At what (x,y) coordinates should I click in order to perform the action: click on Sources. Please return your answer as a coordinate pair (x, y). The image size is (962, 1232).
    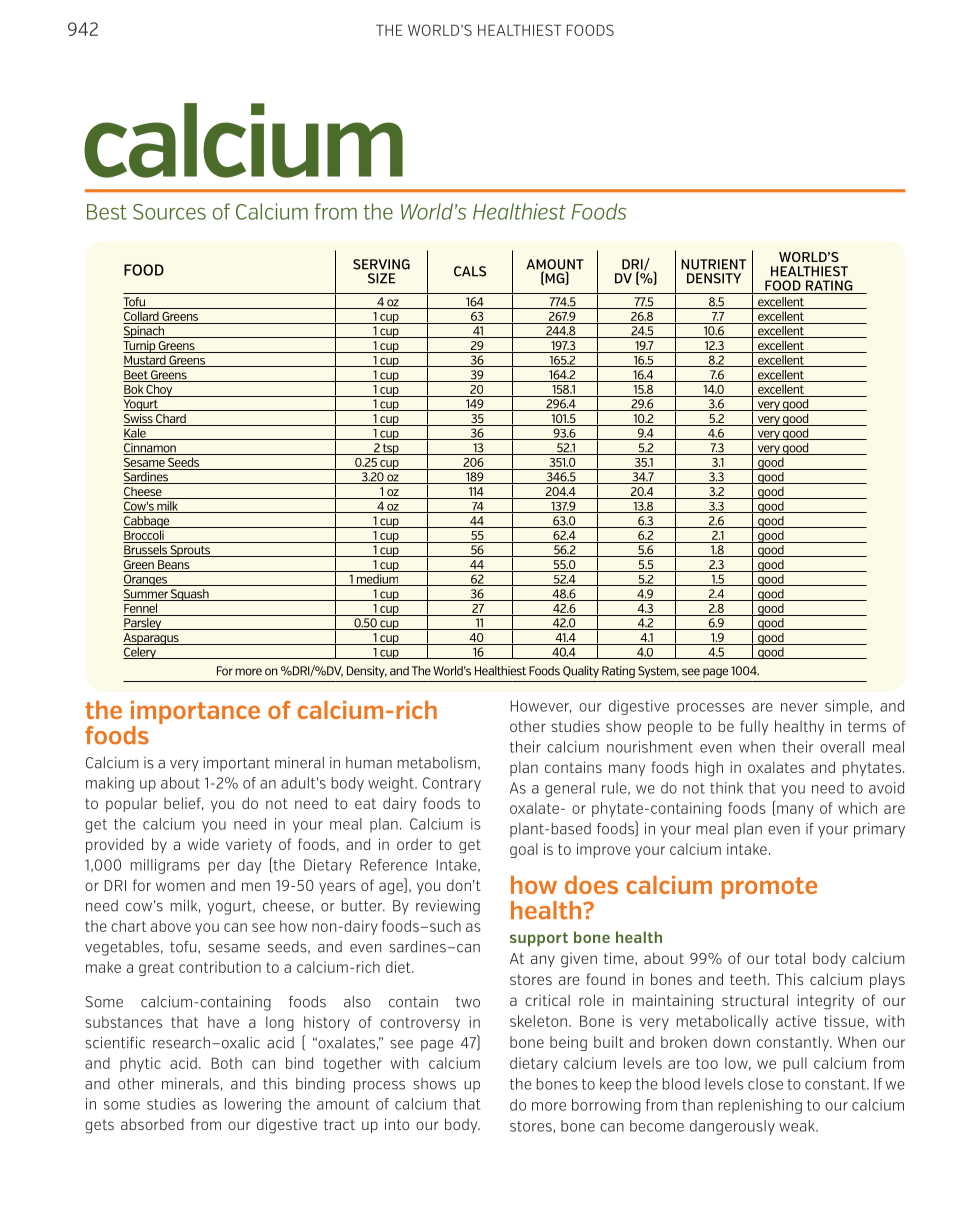
    Looking at the image, I should click on (169, 212).
